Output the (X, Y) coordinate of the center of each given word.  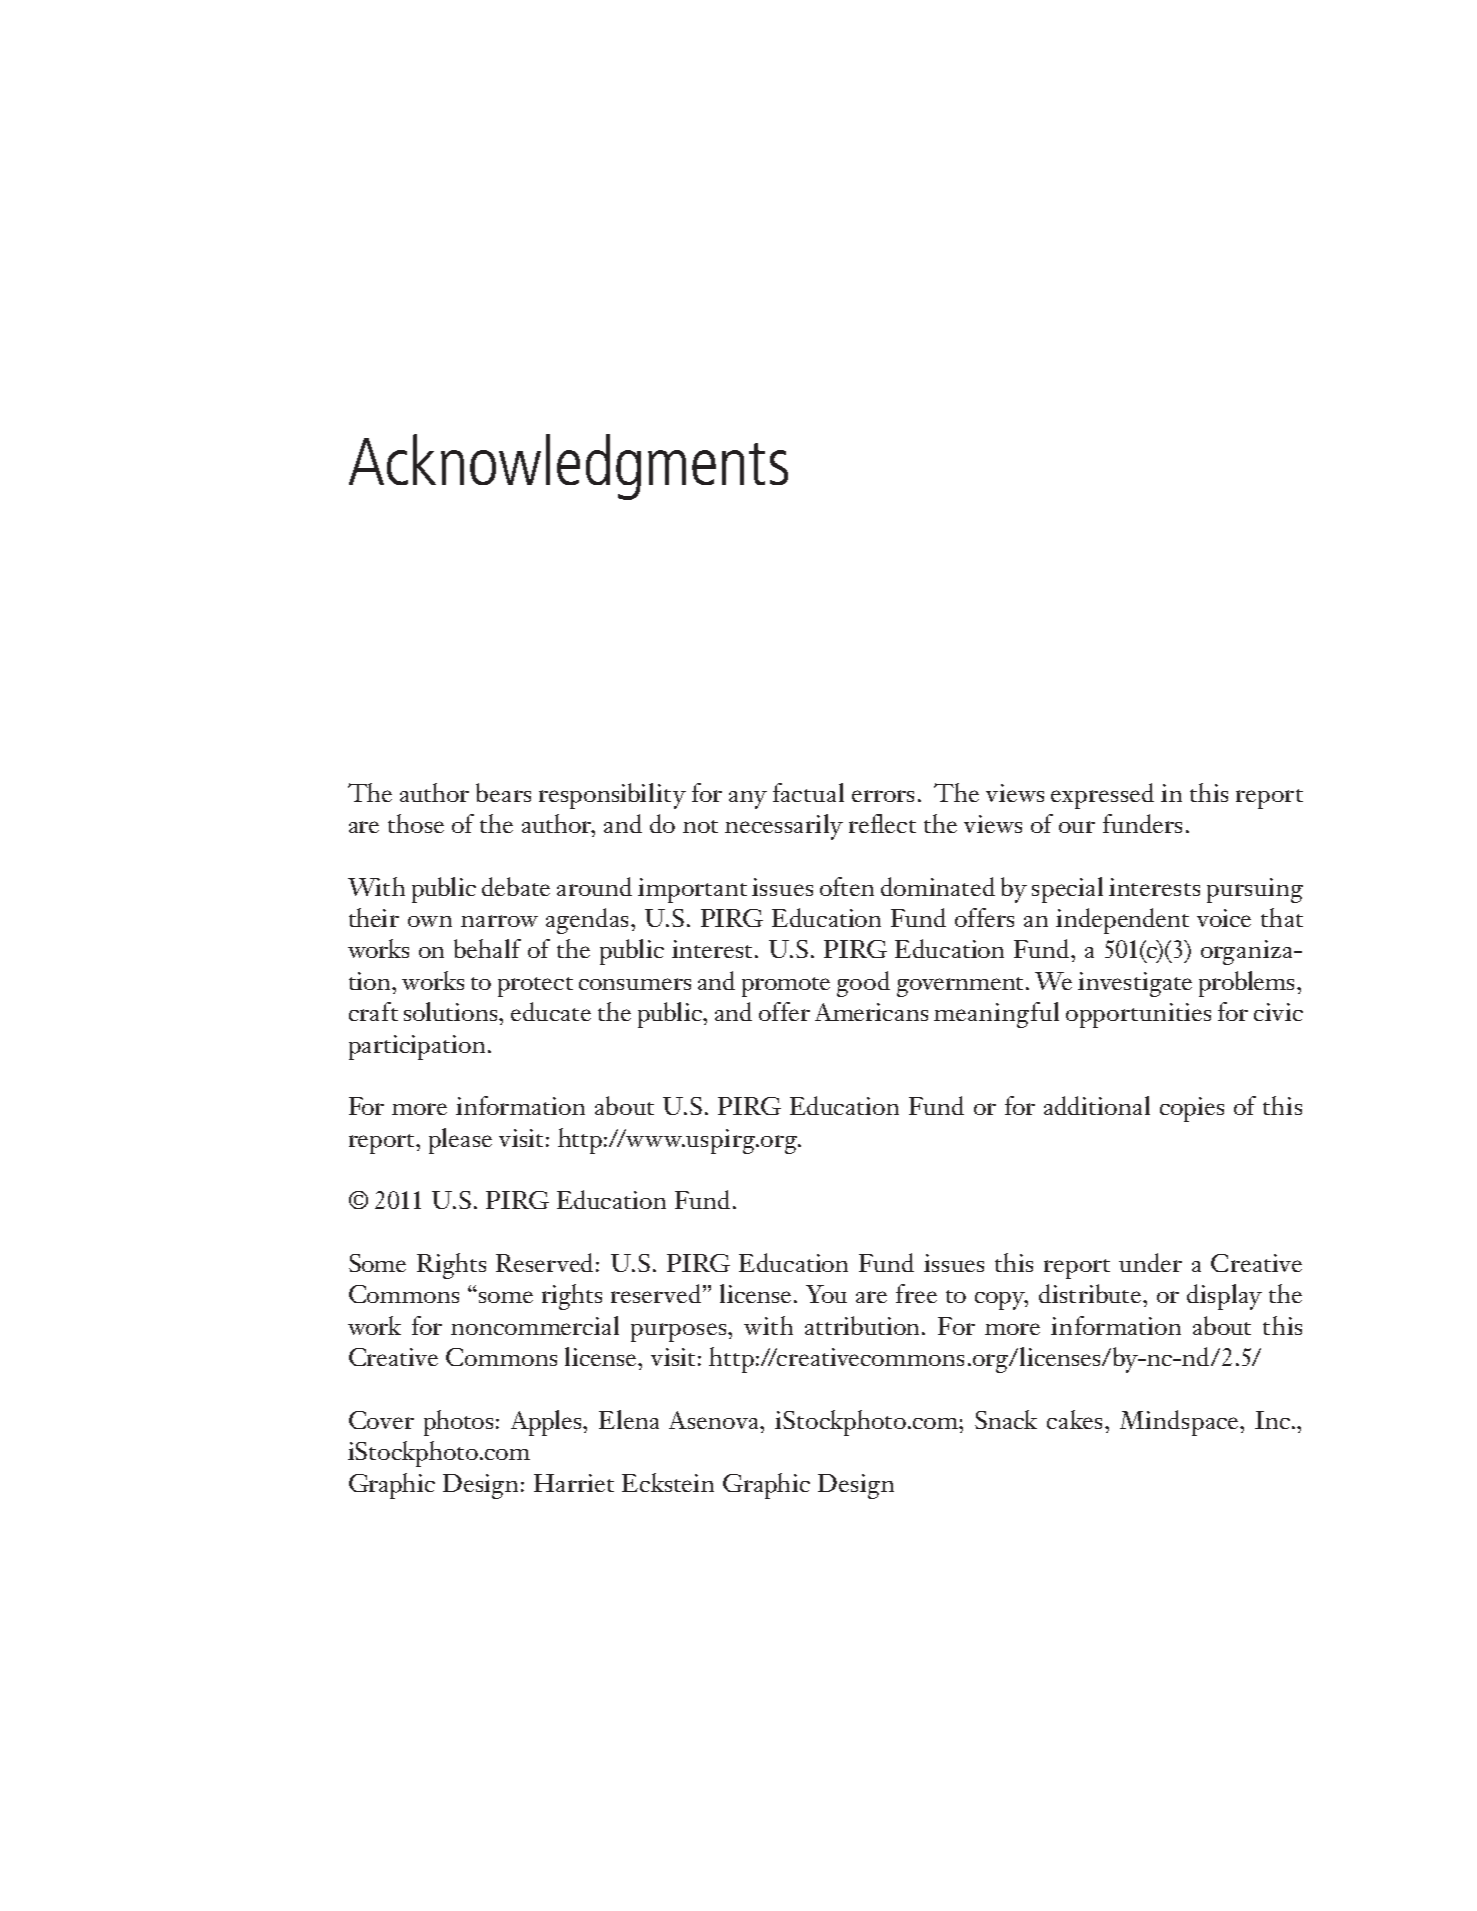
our (1077, 827)
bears (503, 792)
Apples (548, 1423)
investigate (1135, 984)
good (863, 984)
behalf (487, 948)
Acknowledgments (568, 467)
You (826, 1294)
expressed (1102, 796)
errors (883, 796)
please (460, 1141)
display (1224, 1297)
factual (808, 792)
